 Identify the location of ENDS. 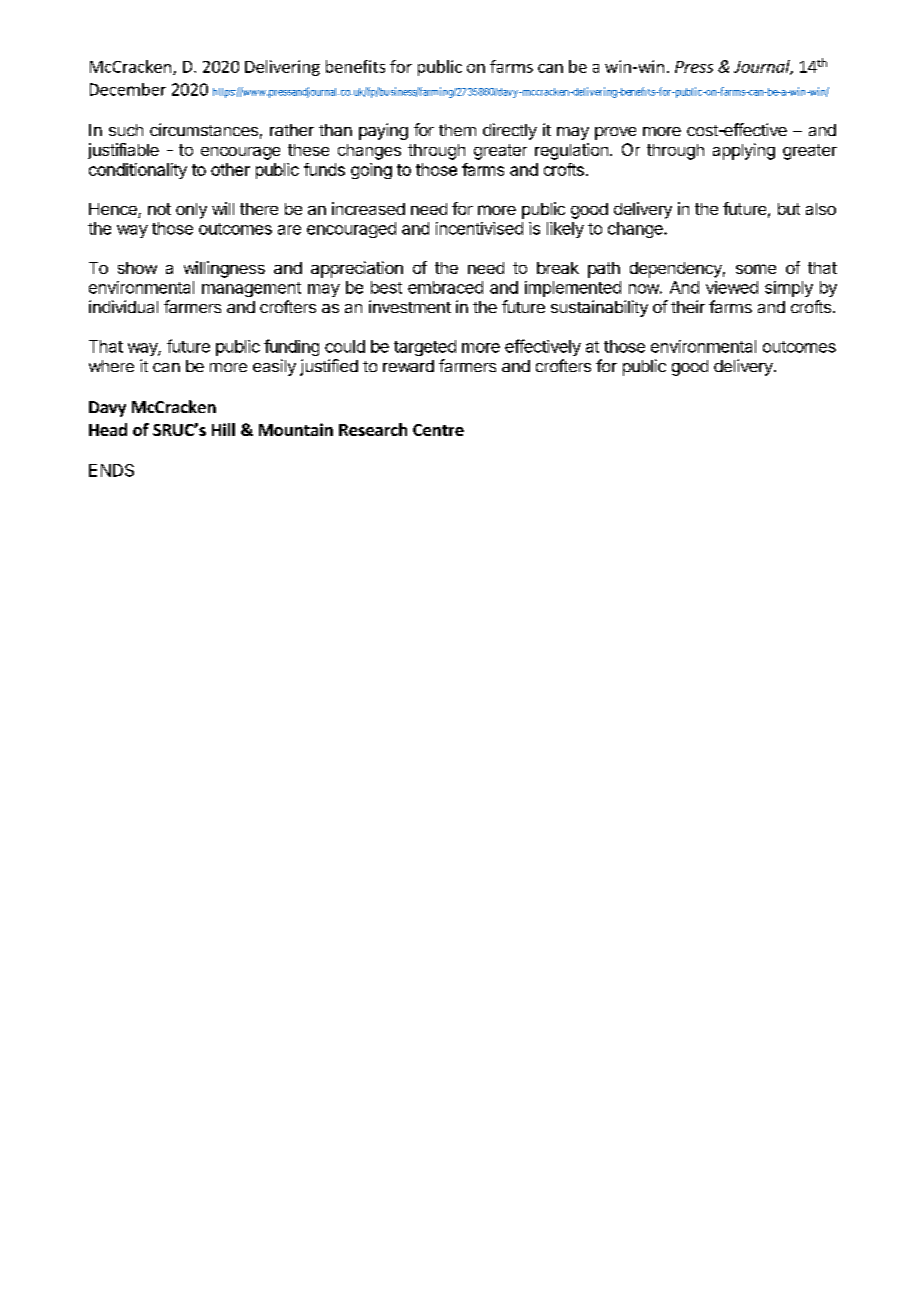
(111, 470).
